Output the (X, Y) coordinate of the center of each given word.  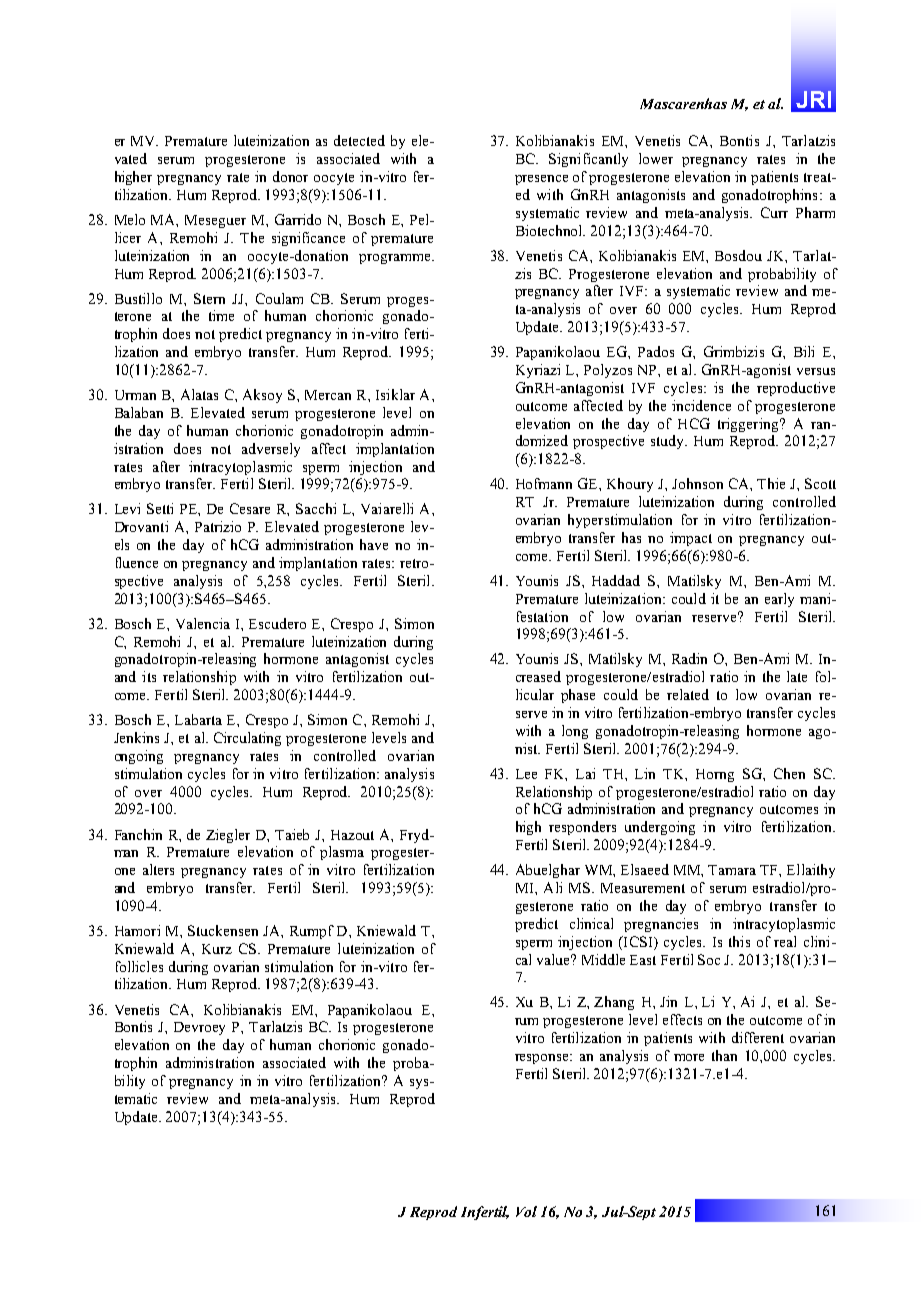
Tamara (732, 870)
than (724, 1055)
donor (290, 176)
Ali (553, 887)
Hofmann (544, 483)
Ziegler (228, 836)
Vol (526, 1211)
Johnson (697, 483)
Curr (774, 212)
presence (541, 180)
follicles (139, 966)
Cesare (250, 508)
